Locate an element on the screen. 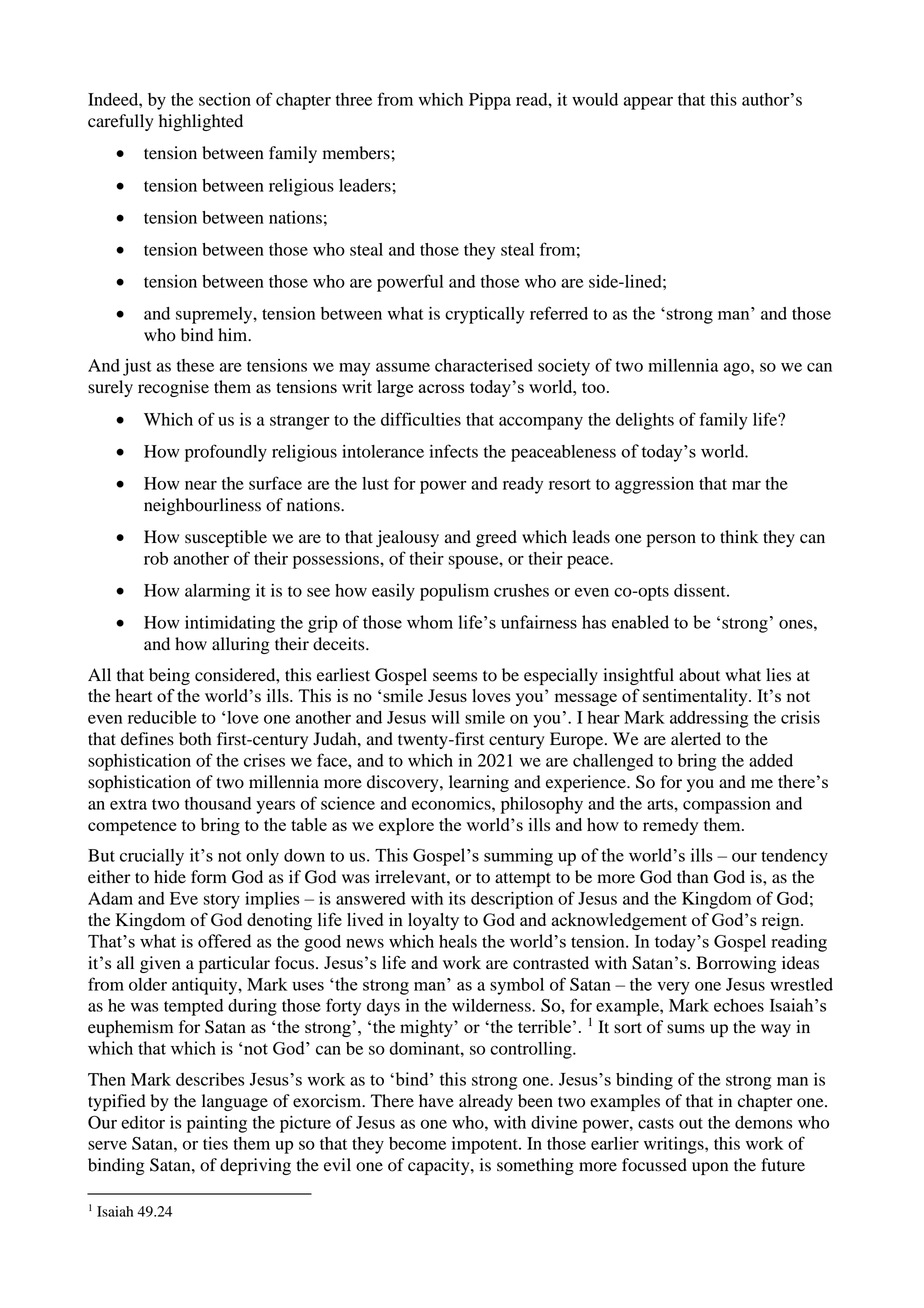 Image resolution: width=924 pixels, height=1308 pixels. thousand is located at coordinates (218, 803).
